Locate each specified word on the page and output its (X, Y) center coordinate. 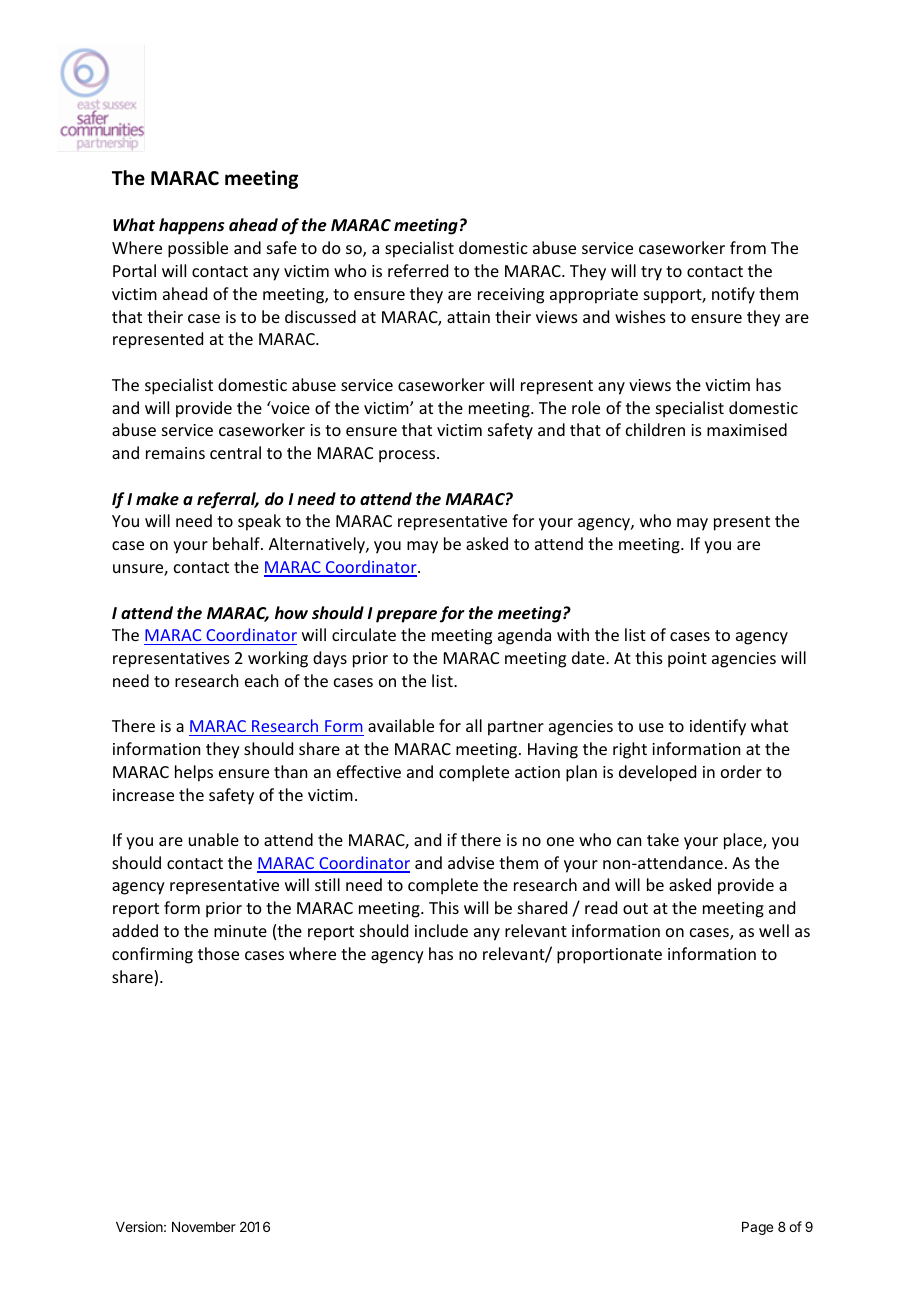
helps (194, 773)
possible (198, 249)
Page (757, 1228)
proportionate (609, 956)
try (651, 273)
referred (418, 270)
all (474, 725)
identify (718, 727)
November (204, 1227)
